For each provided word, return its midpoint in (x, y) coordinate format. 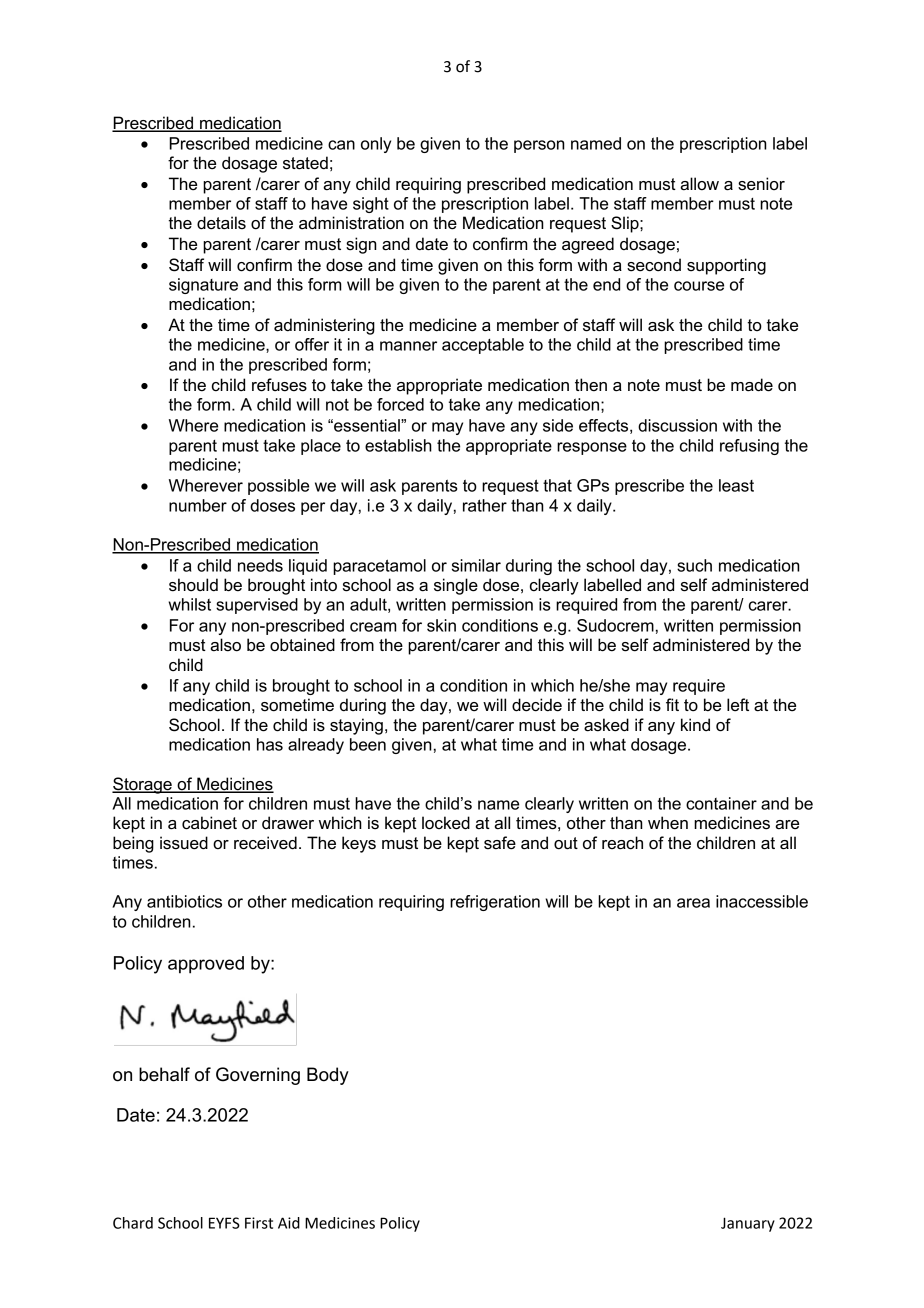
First (259, 1223)
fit (672, 704)
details (221, 223)
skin (441, 625)
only (376, 145)
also (225, 645)
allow (699, 184)
